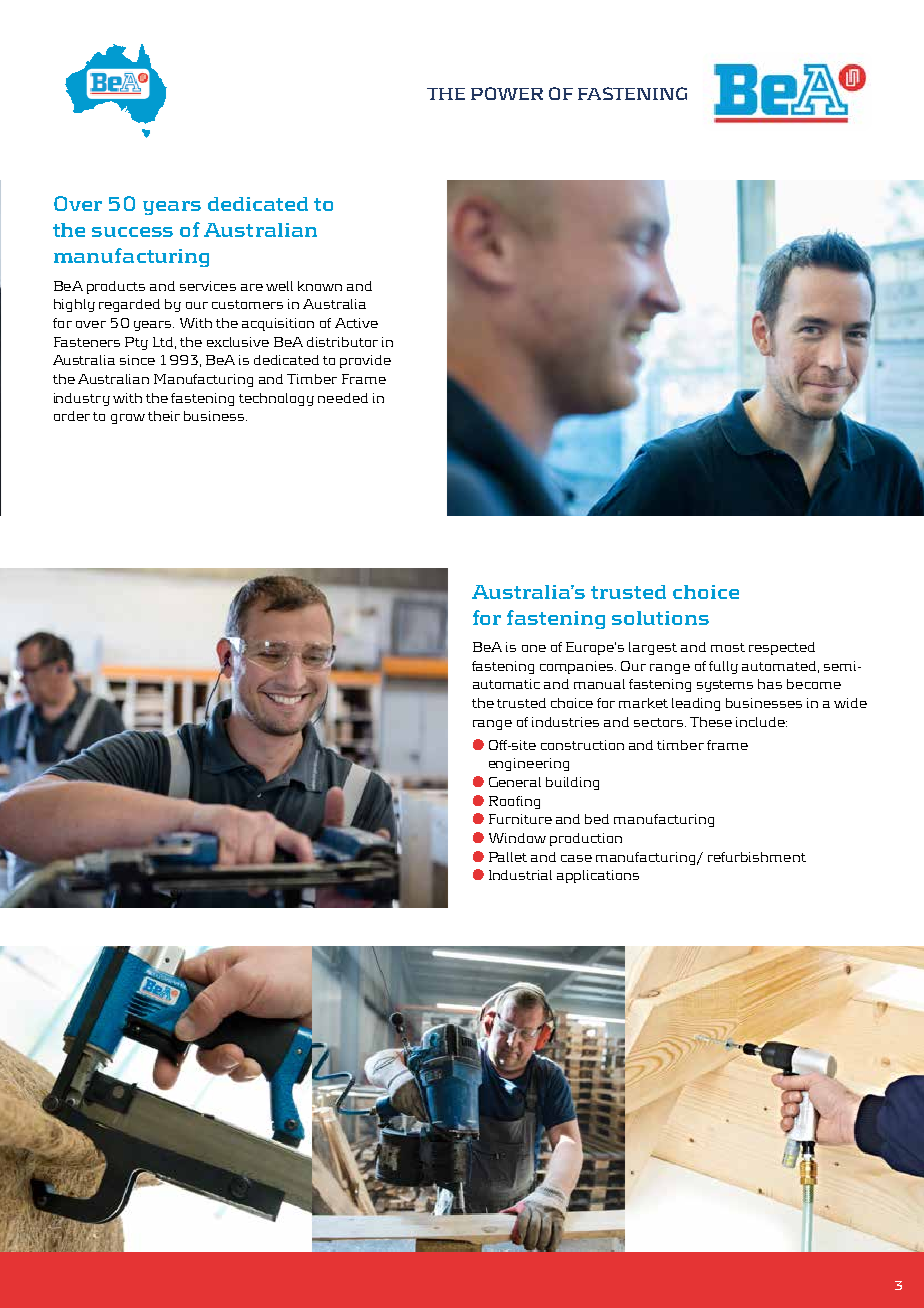  What do you see at coordinates (343, 398) in the screenshot?
I see `needed` at bounding box center [343, 398].
